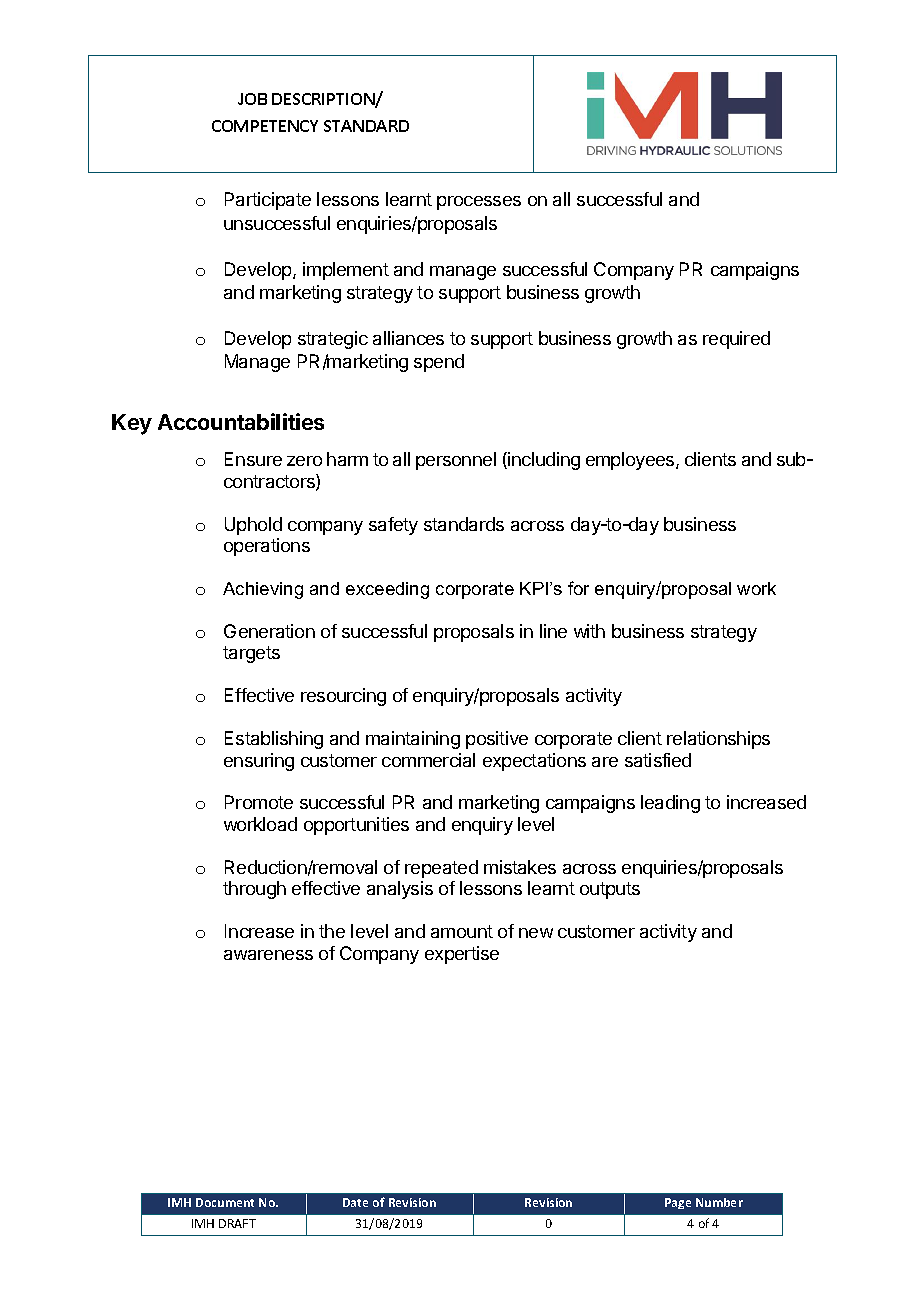 The image size is (924, 1308). What do you see at coordinates (736, 340) in the screenshot?
I see `required` at bounding box center [736, 340].
